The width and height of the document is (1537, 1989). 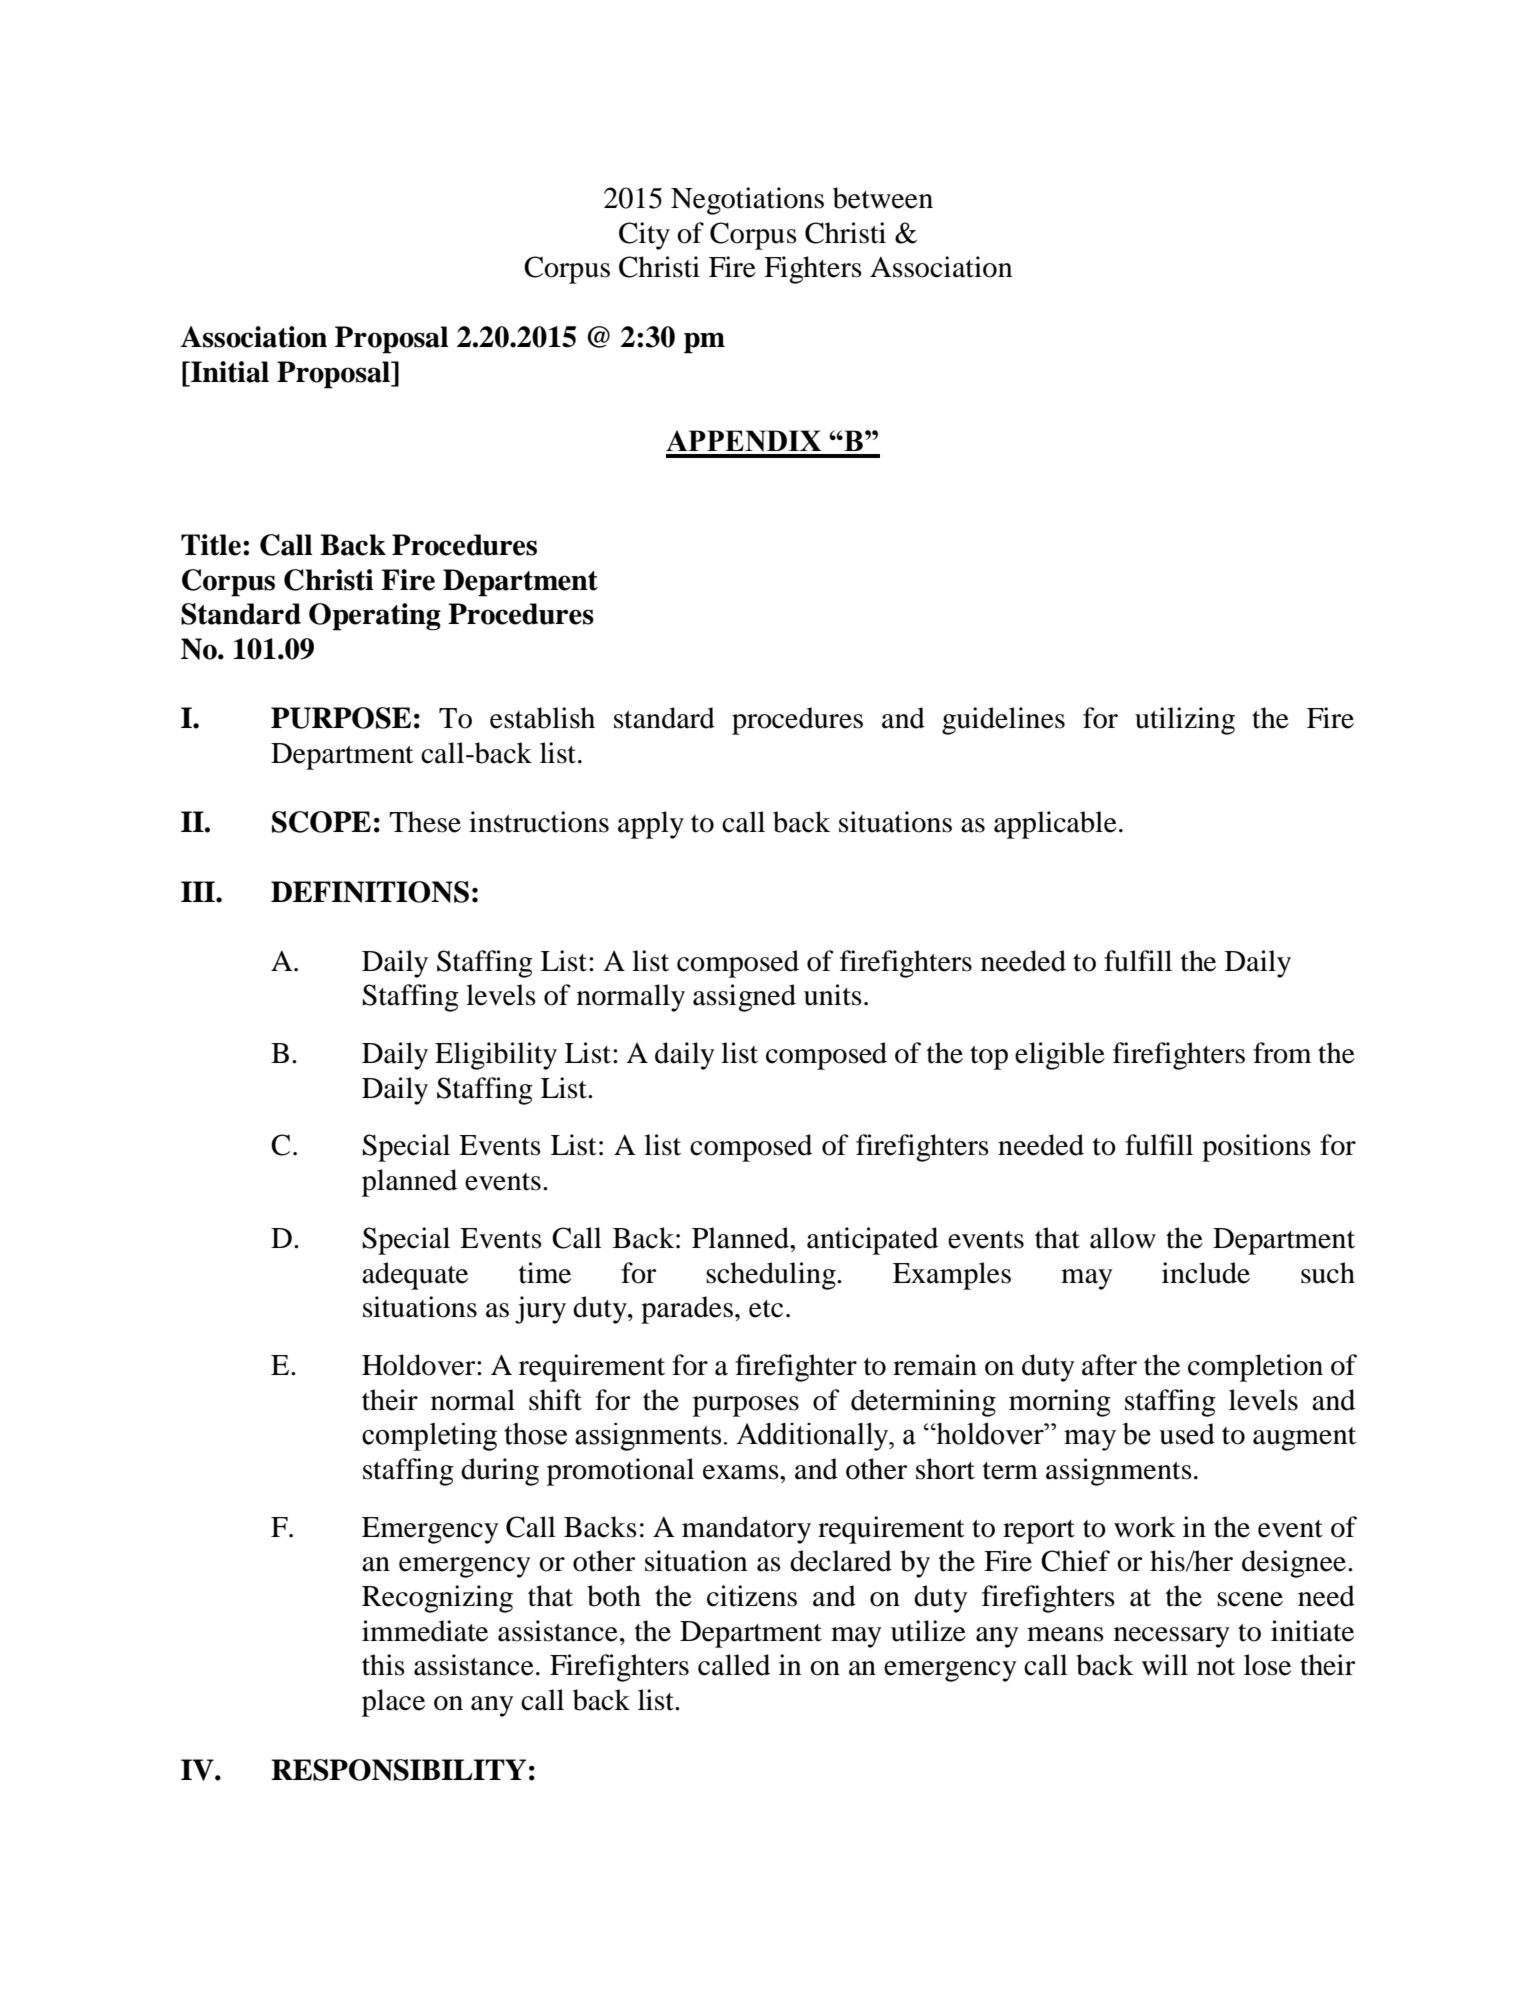 I want to click on Operating, so click(x=375, y=617).
